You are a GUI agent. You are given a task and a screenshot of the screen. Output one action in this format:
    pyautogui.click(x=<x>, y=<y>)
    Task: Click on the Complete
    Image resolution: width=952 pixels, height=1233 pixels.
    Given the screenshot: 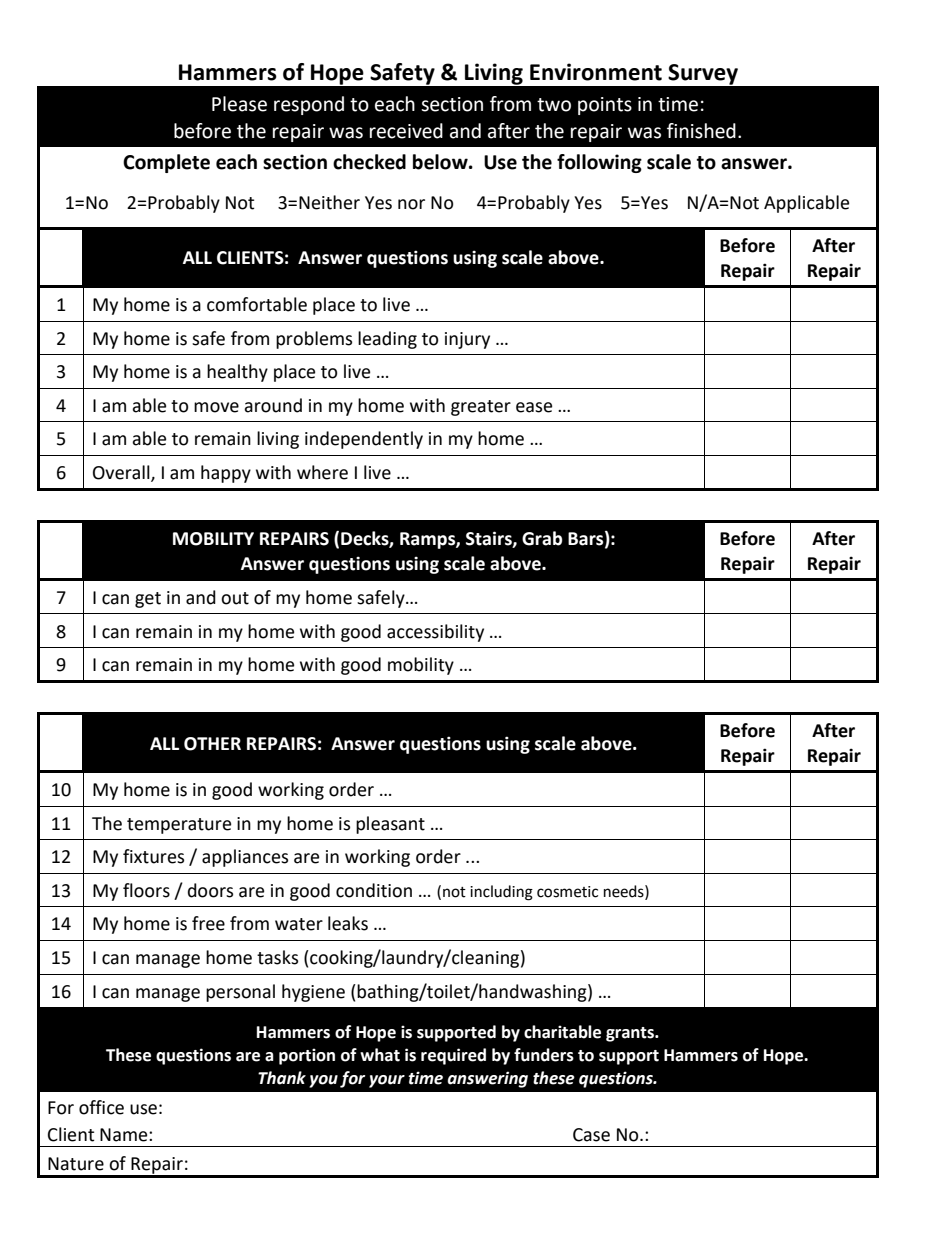 What is the action you would take?
    pyautogui.click(x=166, y=163)
